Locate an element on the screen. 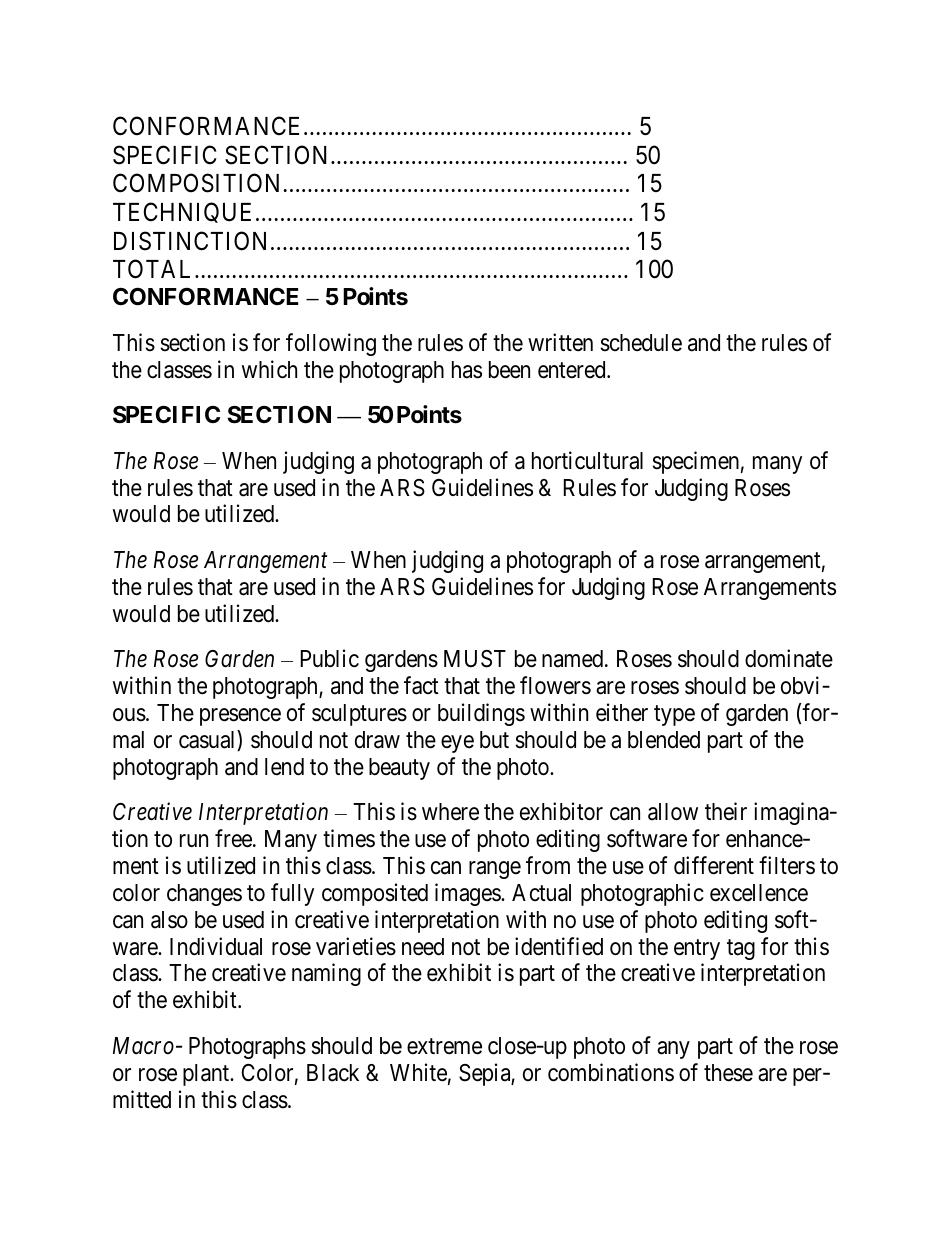  dominate is located at coordinates (789, 658).
